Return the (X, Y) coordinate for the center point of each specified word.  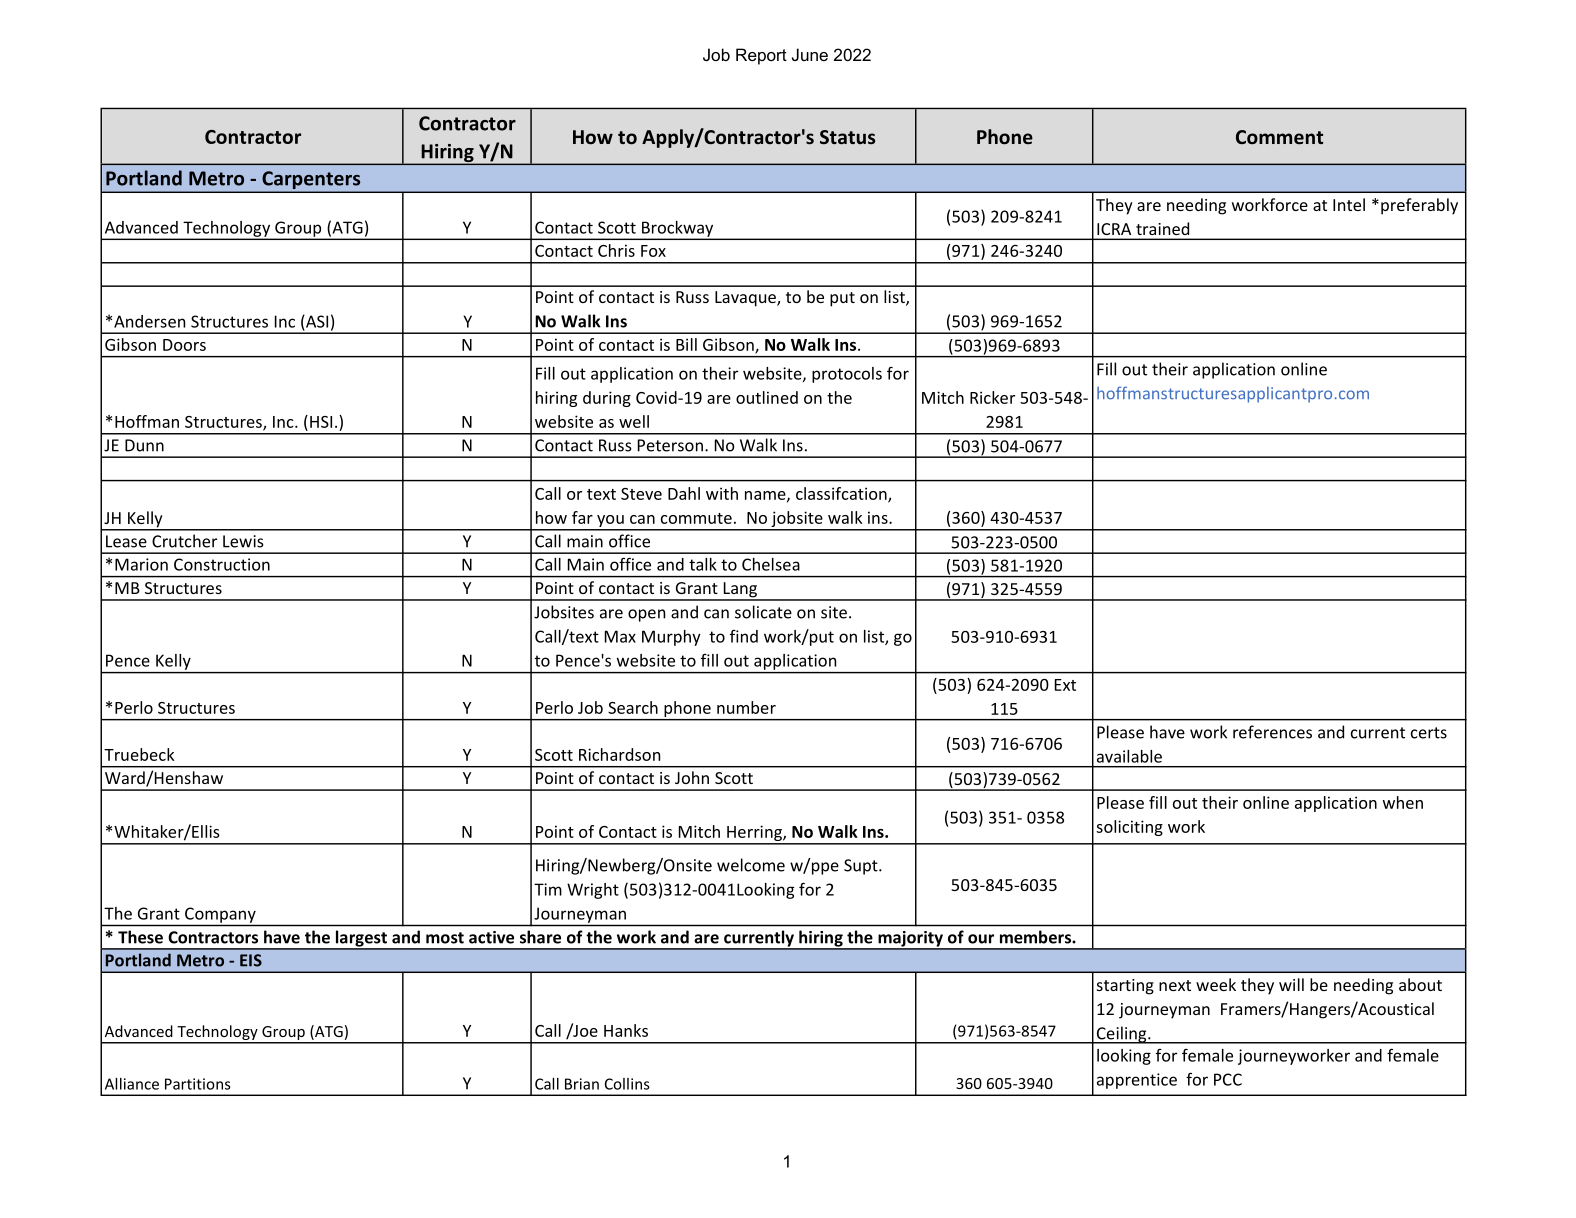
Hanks (626, 1030)
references (1272, 732)
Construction (222, 564)
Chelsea (771, 564)
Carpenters (311, 180)
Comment (1279, 137)
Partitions (198, 1084)
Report (761, 56)
